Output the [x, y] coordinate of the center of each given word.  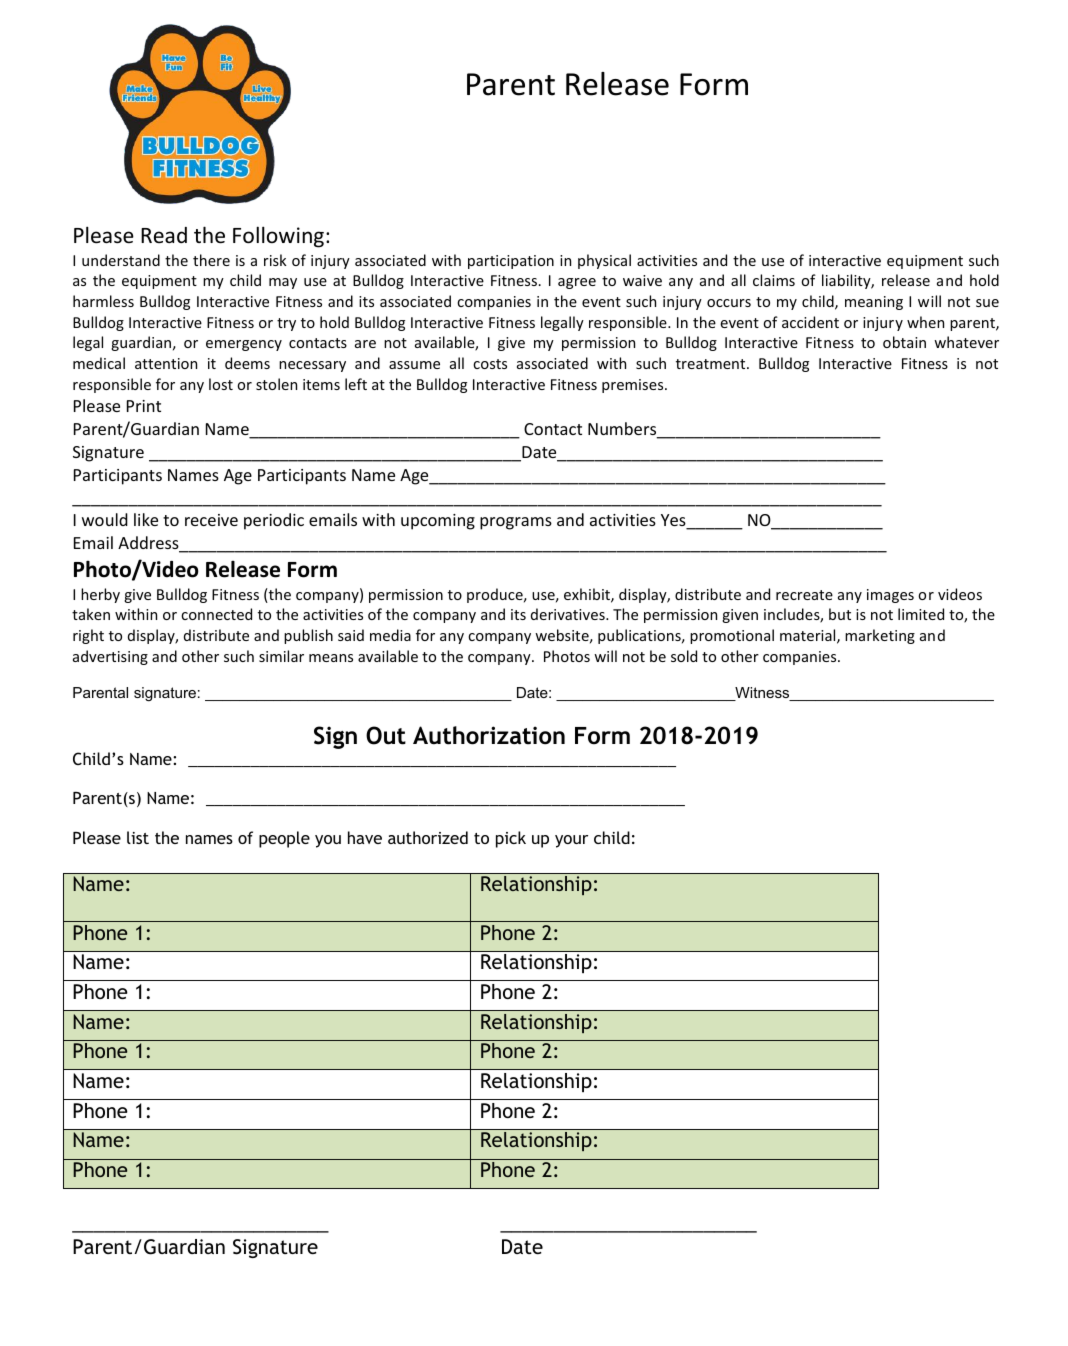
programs [516, 523]
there [211, 260]
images [890, 596]
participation [511, 262]
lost [221, 384]
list [138, 837]
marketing [880, 636]
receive [211, 520]
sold [684, 656]
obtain [904, 342]
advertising [110, 657]
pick [511, 839]
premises [634, 386]
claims [774, 280]
